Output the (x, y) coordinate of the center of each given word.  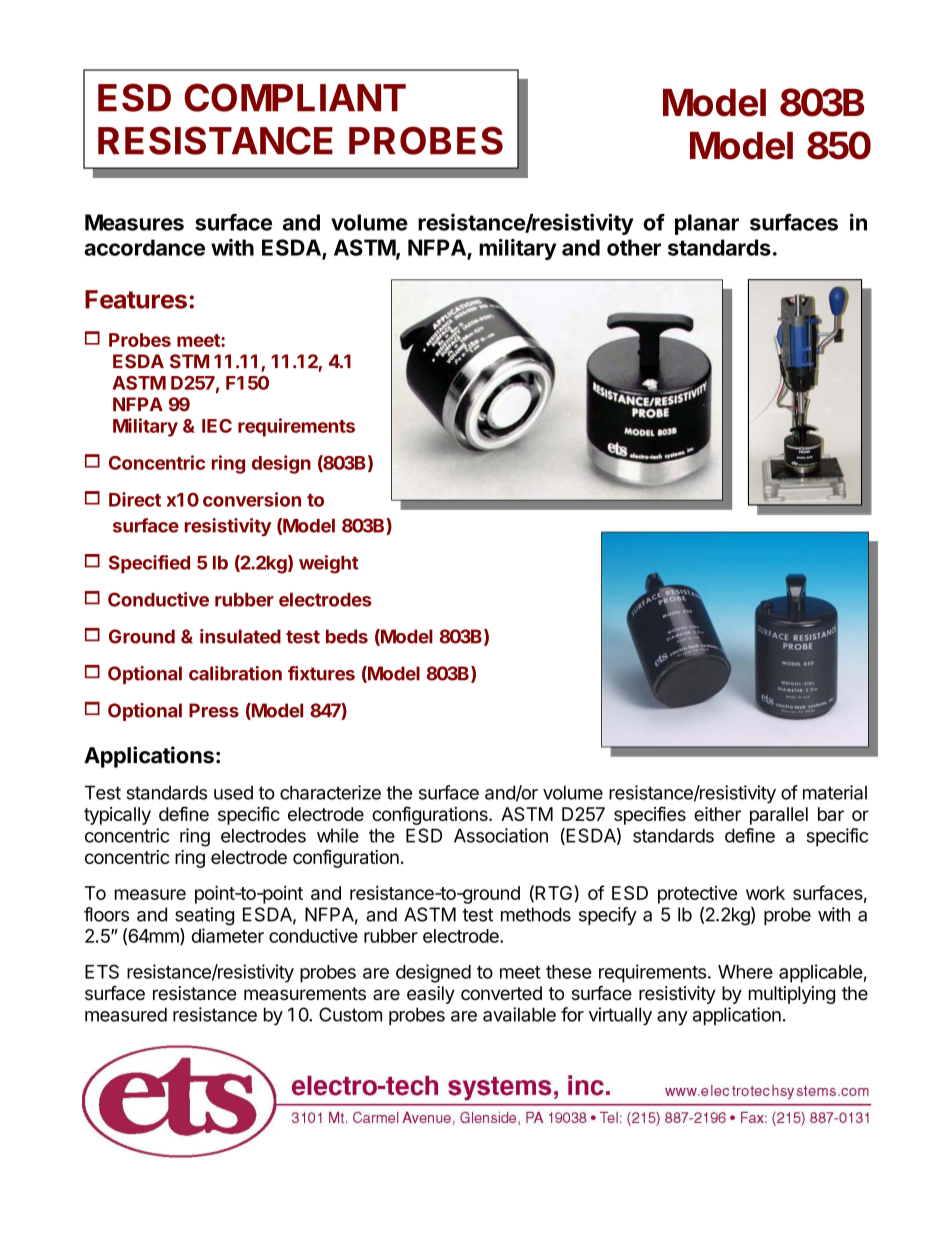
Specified (149, 564)
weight (329, 564)
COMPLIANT (295, 97)
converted (501, 993)
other (634, 247)
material (835, 792)
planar (707, 224)
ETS (102, 971)
